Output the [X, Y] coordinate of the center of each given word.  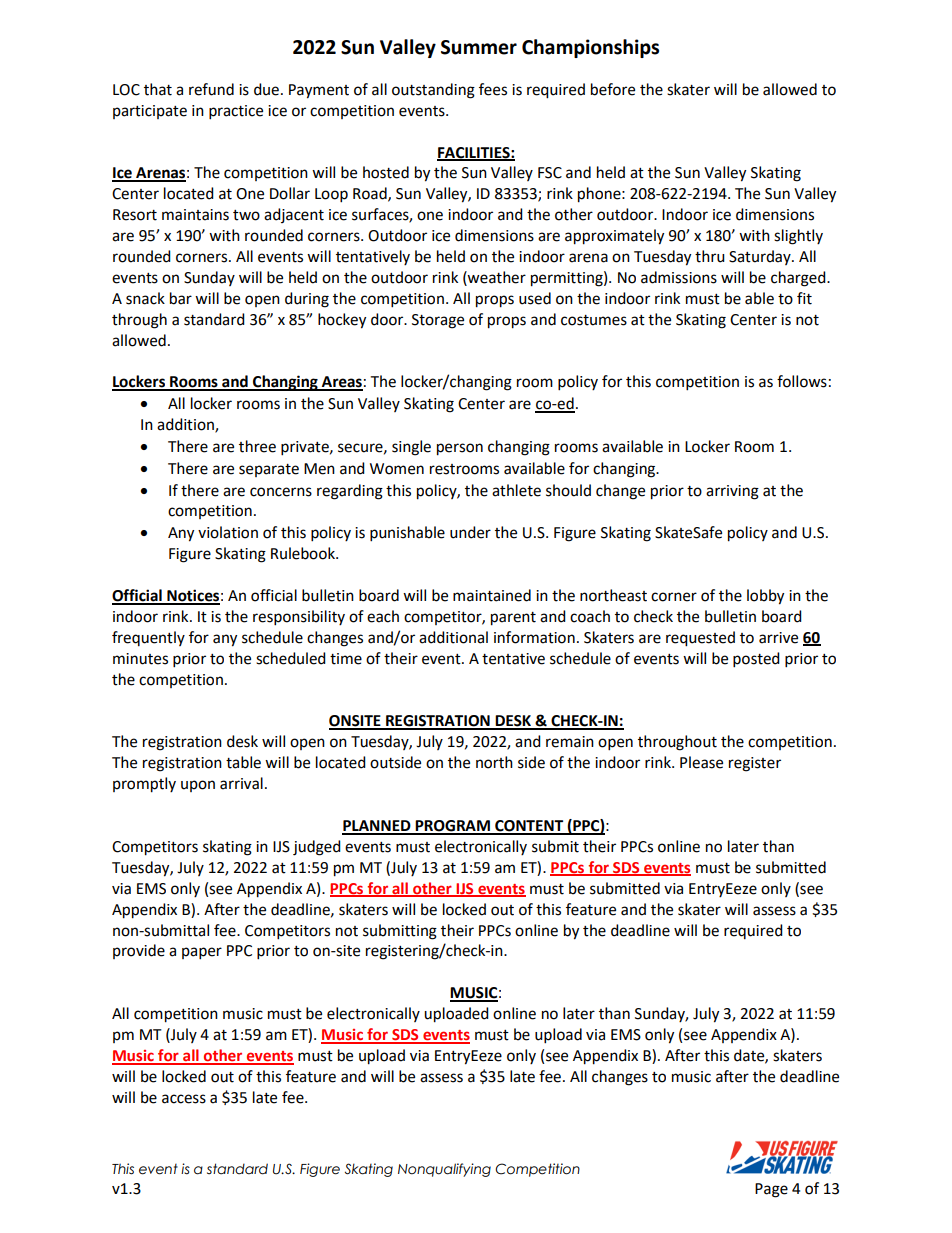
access [184, 1099]
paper [202, 953]
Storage [438, 321]
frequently [148, 638]
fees [493, 89]
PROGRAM [453, 827]
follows [802, 381]
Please [701, 762]
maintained [492, 595]
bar [181, 298]
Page [771, 1190]
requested [700, 639]
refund [211, 89]
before [613, 89]
